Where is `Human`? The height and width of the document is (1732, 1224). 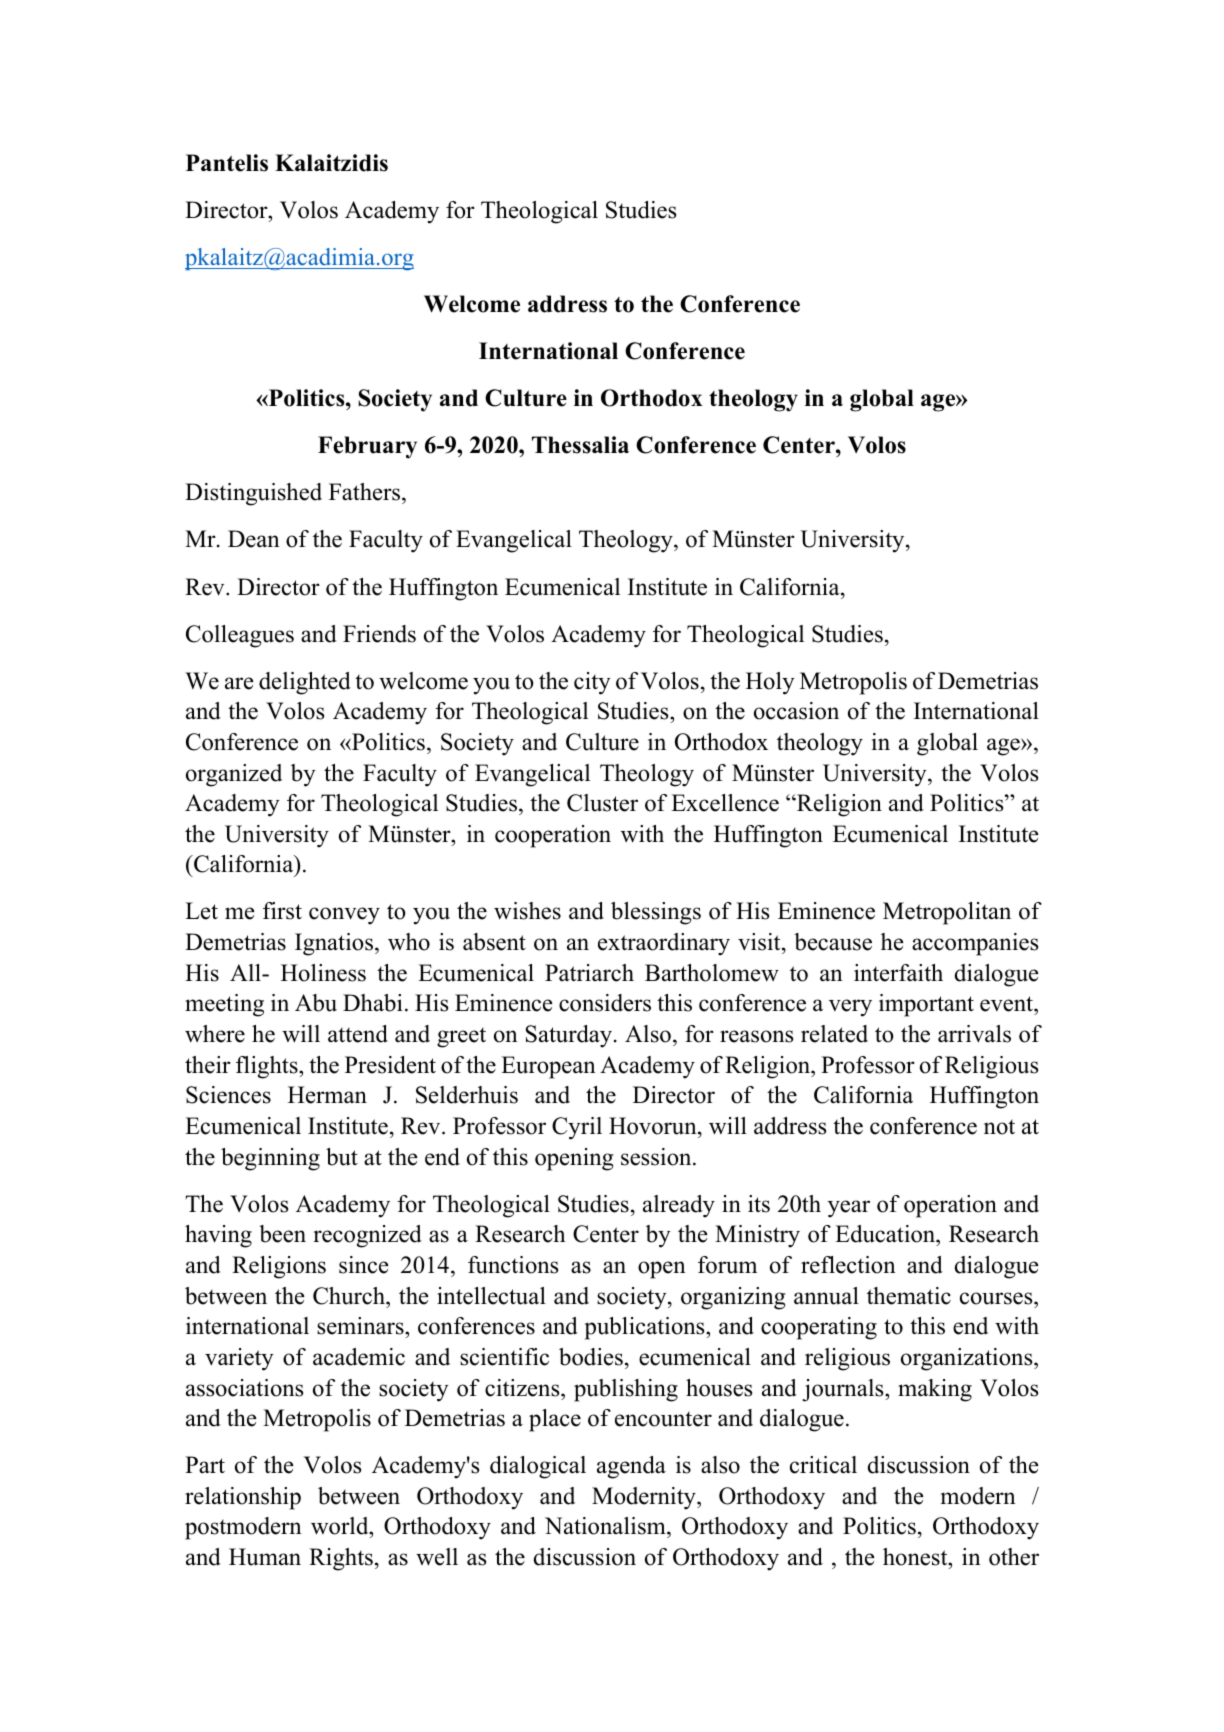 Human is located at coordinates (265, 1557).
